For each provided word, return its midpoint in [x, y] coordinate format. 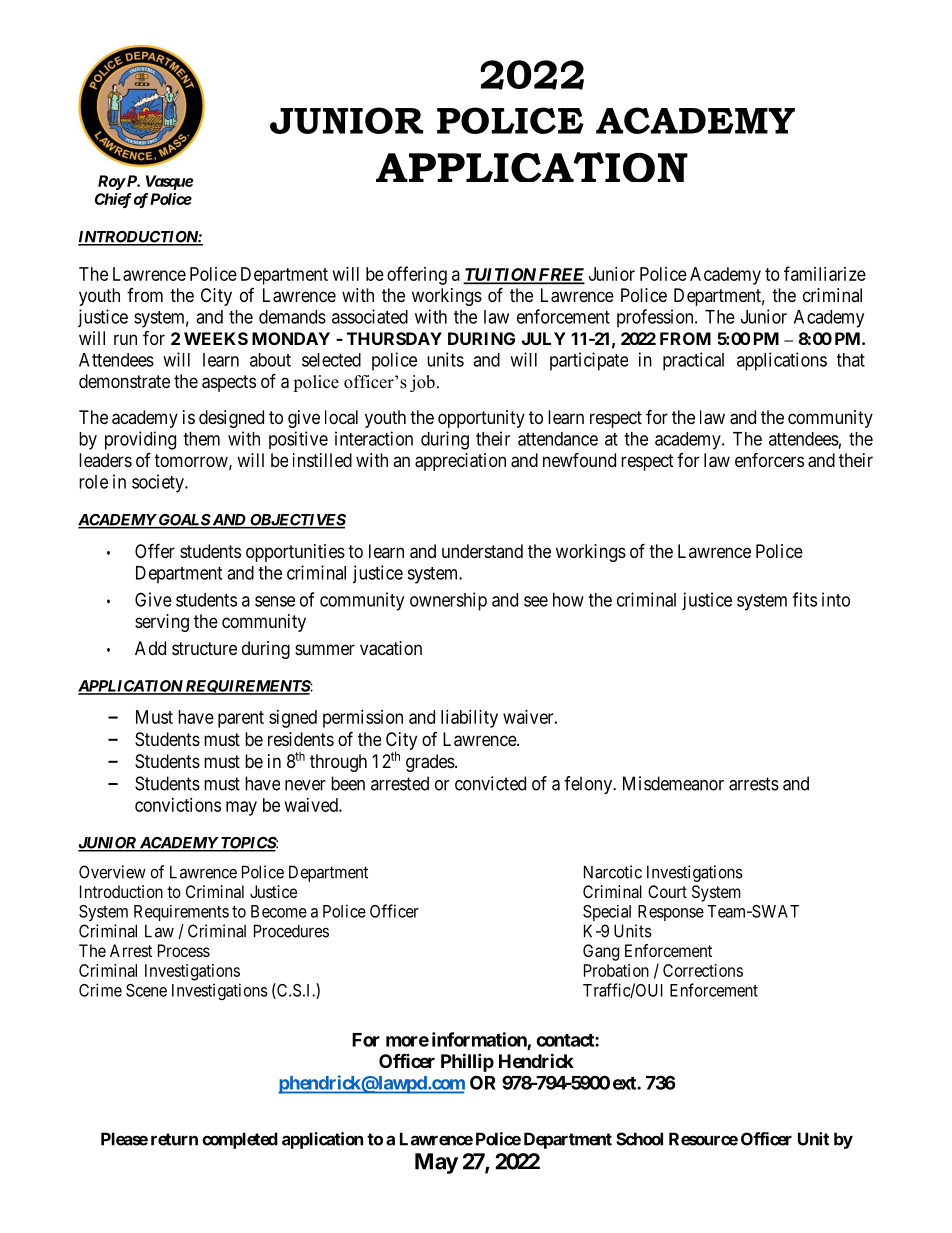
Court [667, 891]
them [201, 439]
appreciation [460, 462]
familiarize [825, 273]
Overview [112, 872]
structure [204, 648]
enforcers [769, 459]
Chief [113, 200]
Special [607, 913]
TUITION [501, 275]
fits [804, 599]
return [174, 1139]
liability [469, 719]
